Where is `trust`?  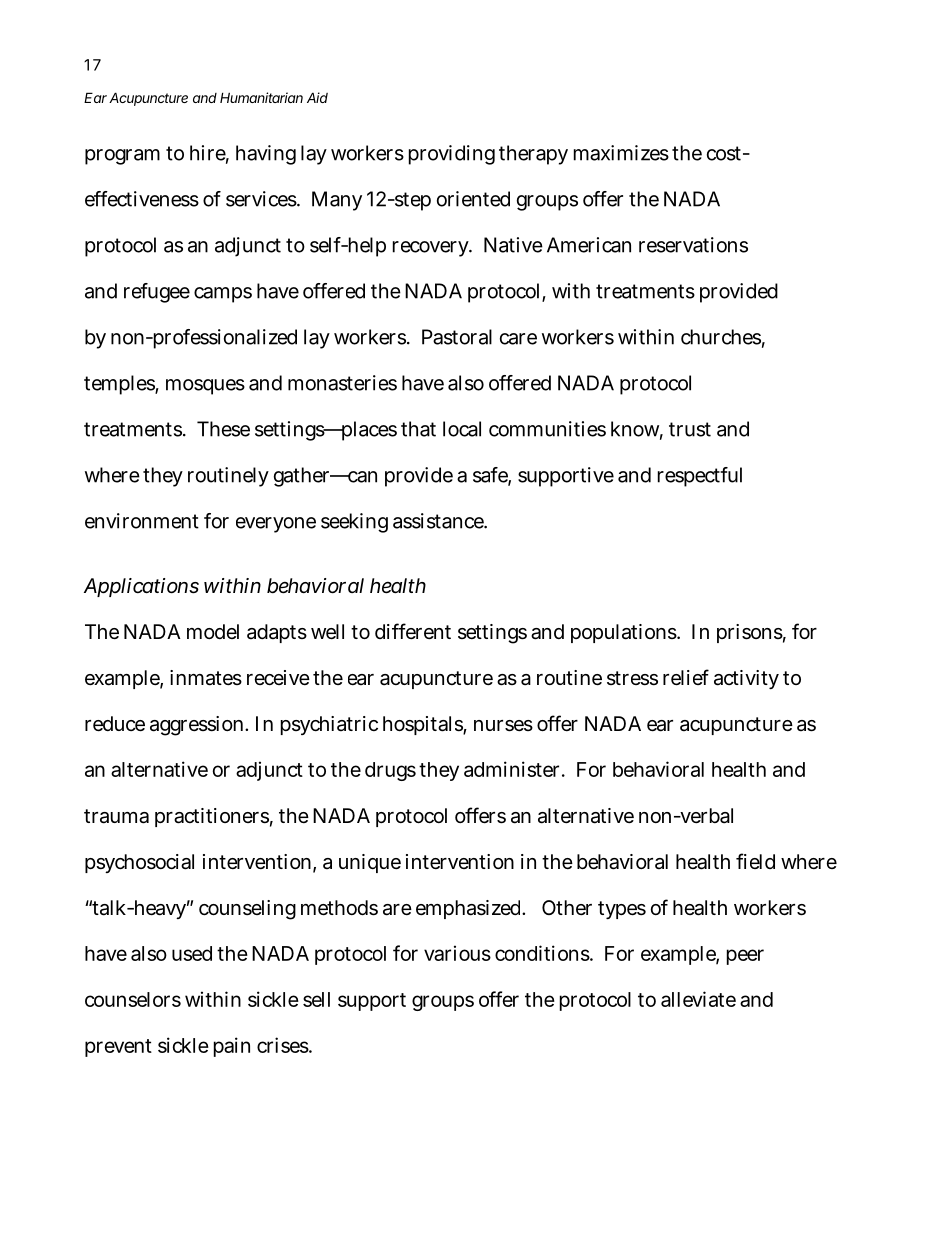
trust is located at coordinates (690, 429).
